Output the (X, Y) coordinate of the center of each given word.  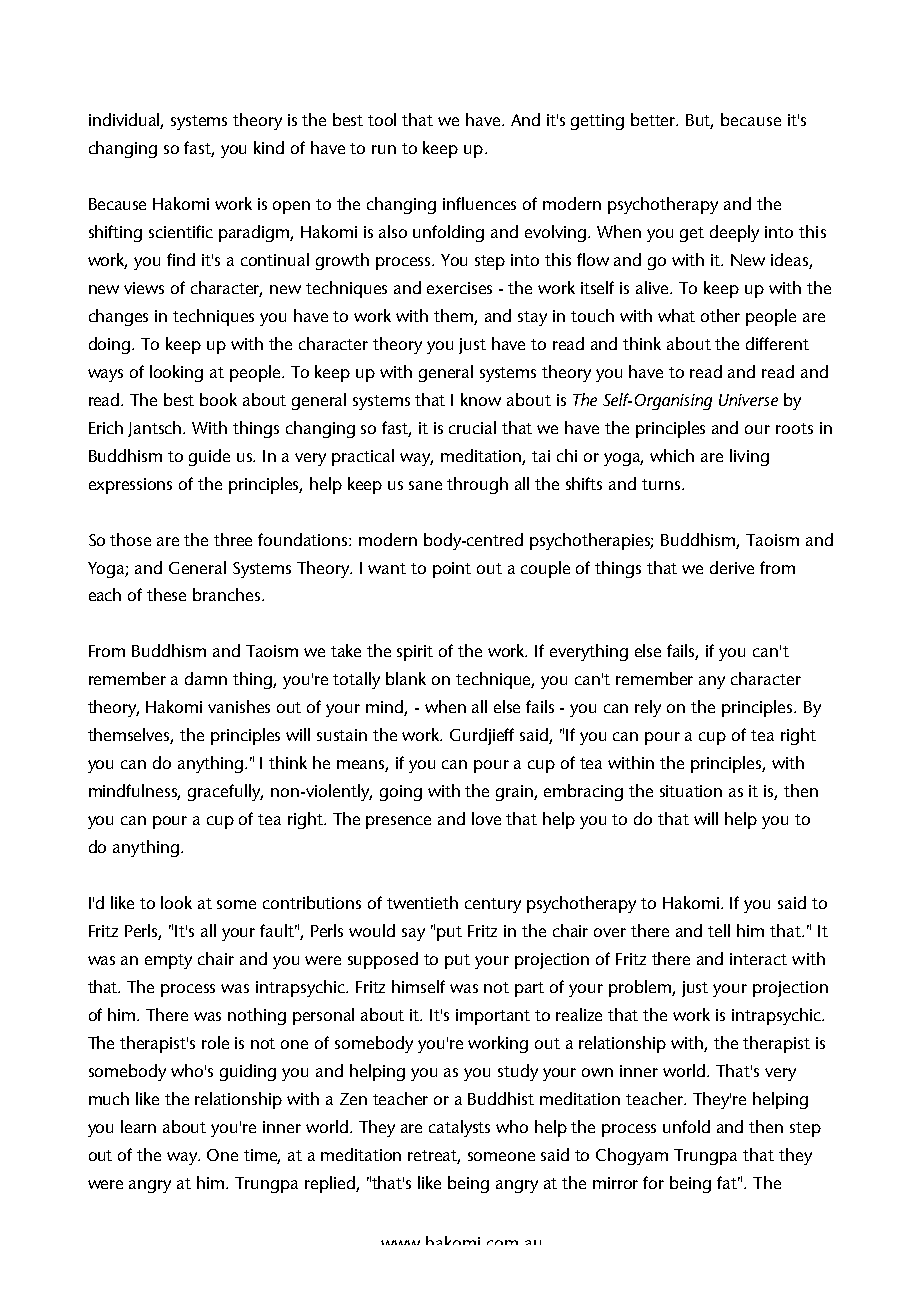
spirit (415, 653)
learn (138, 1126)
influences (479, 203)
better (654, 119)
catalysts (459, 1128)
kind (269, 147)
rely (648, 708)
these (166, 594)
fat (728, 1182)
